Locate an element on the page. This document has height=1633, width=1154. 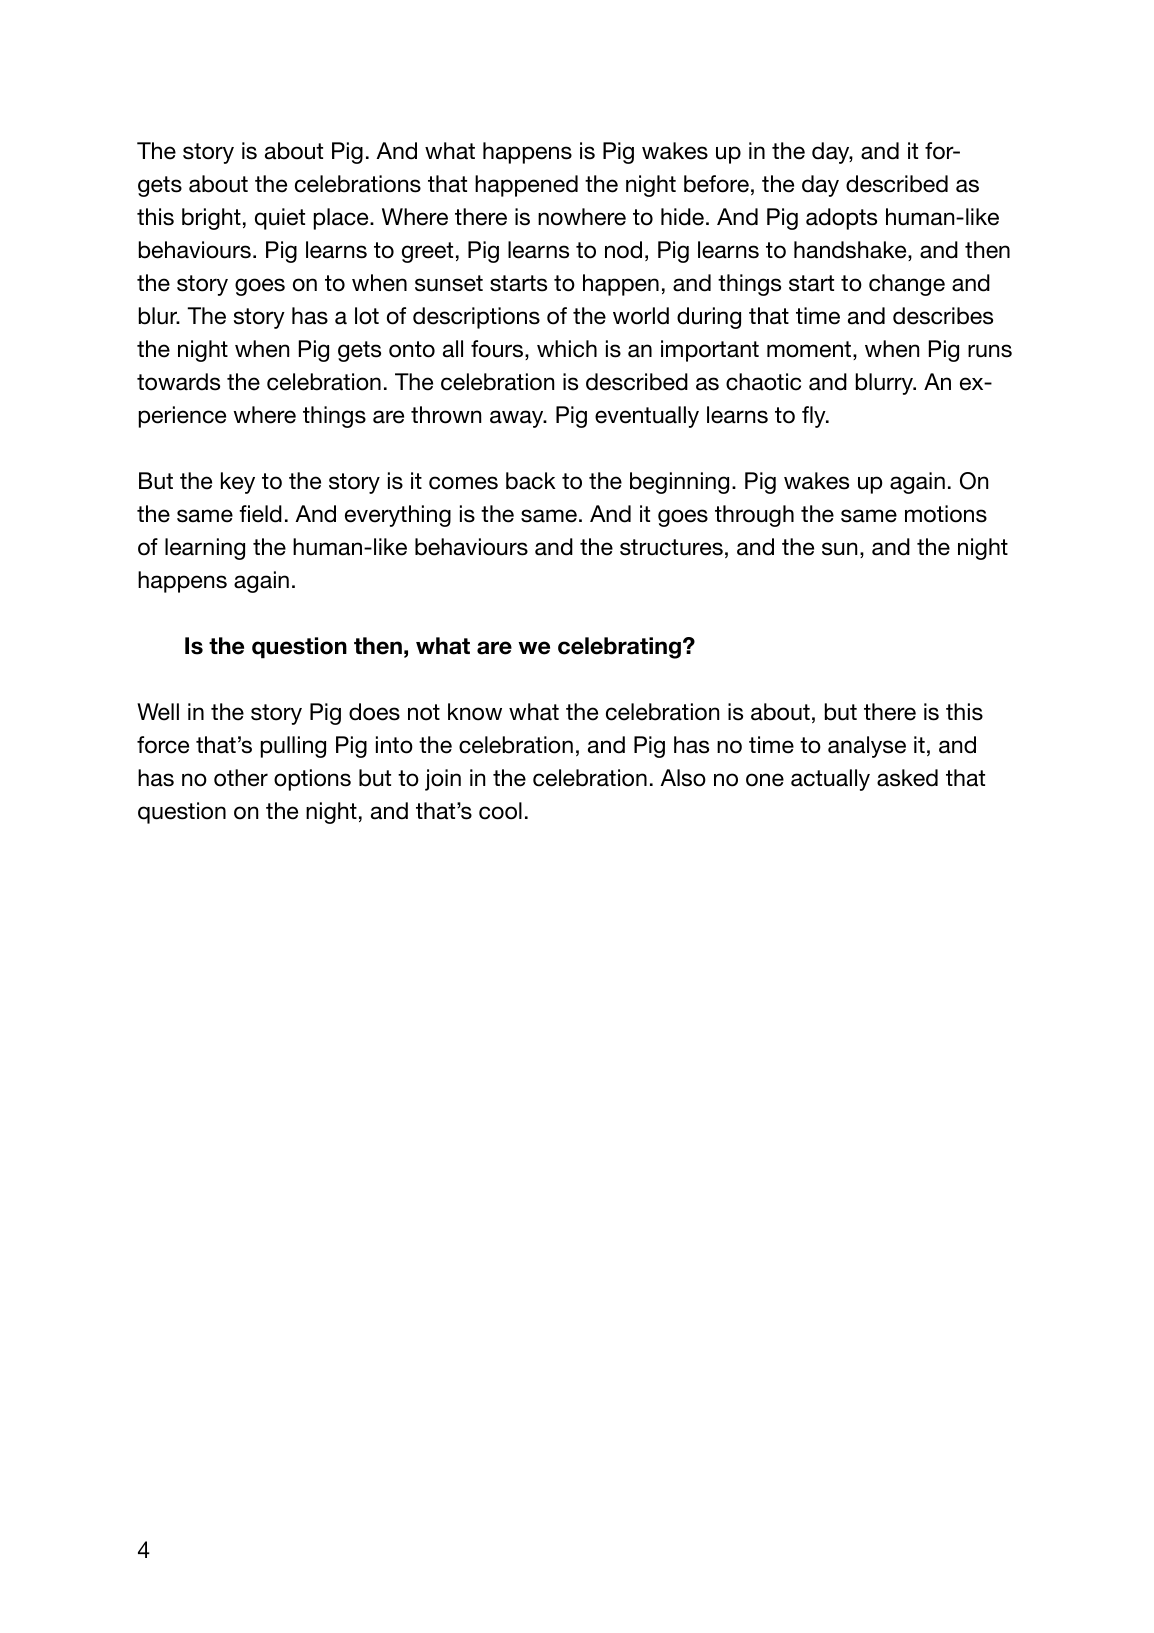
which is located at coordinates (567, 349).
